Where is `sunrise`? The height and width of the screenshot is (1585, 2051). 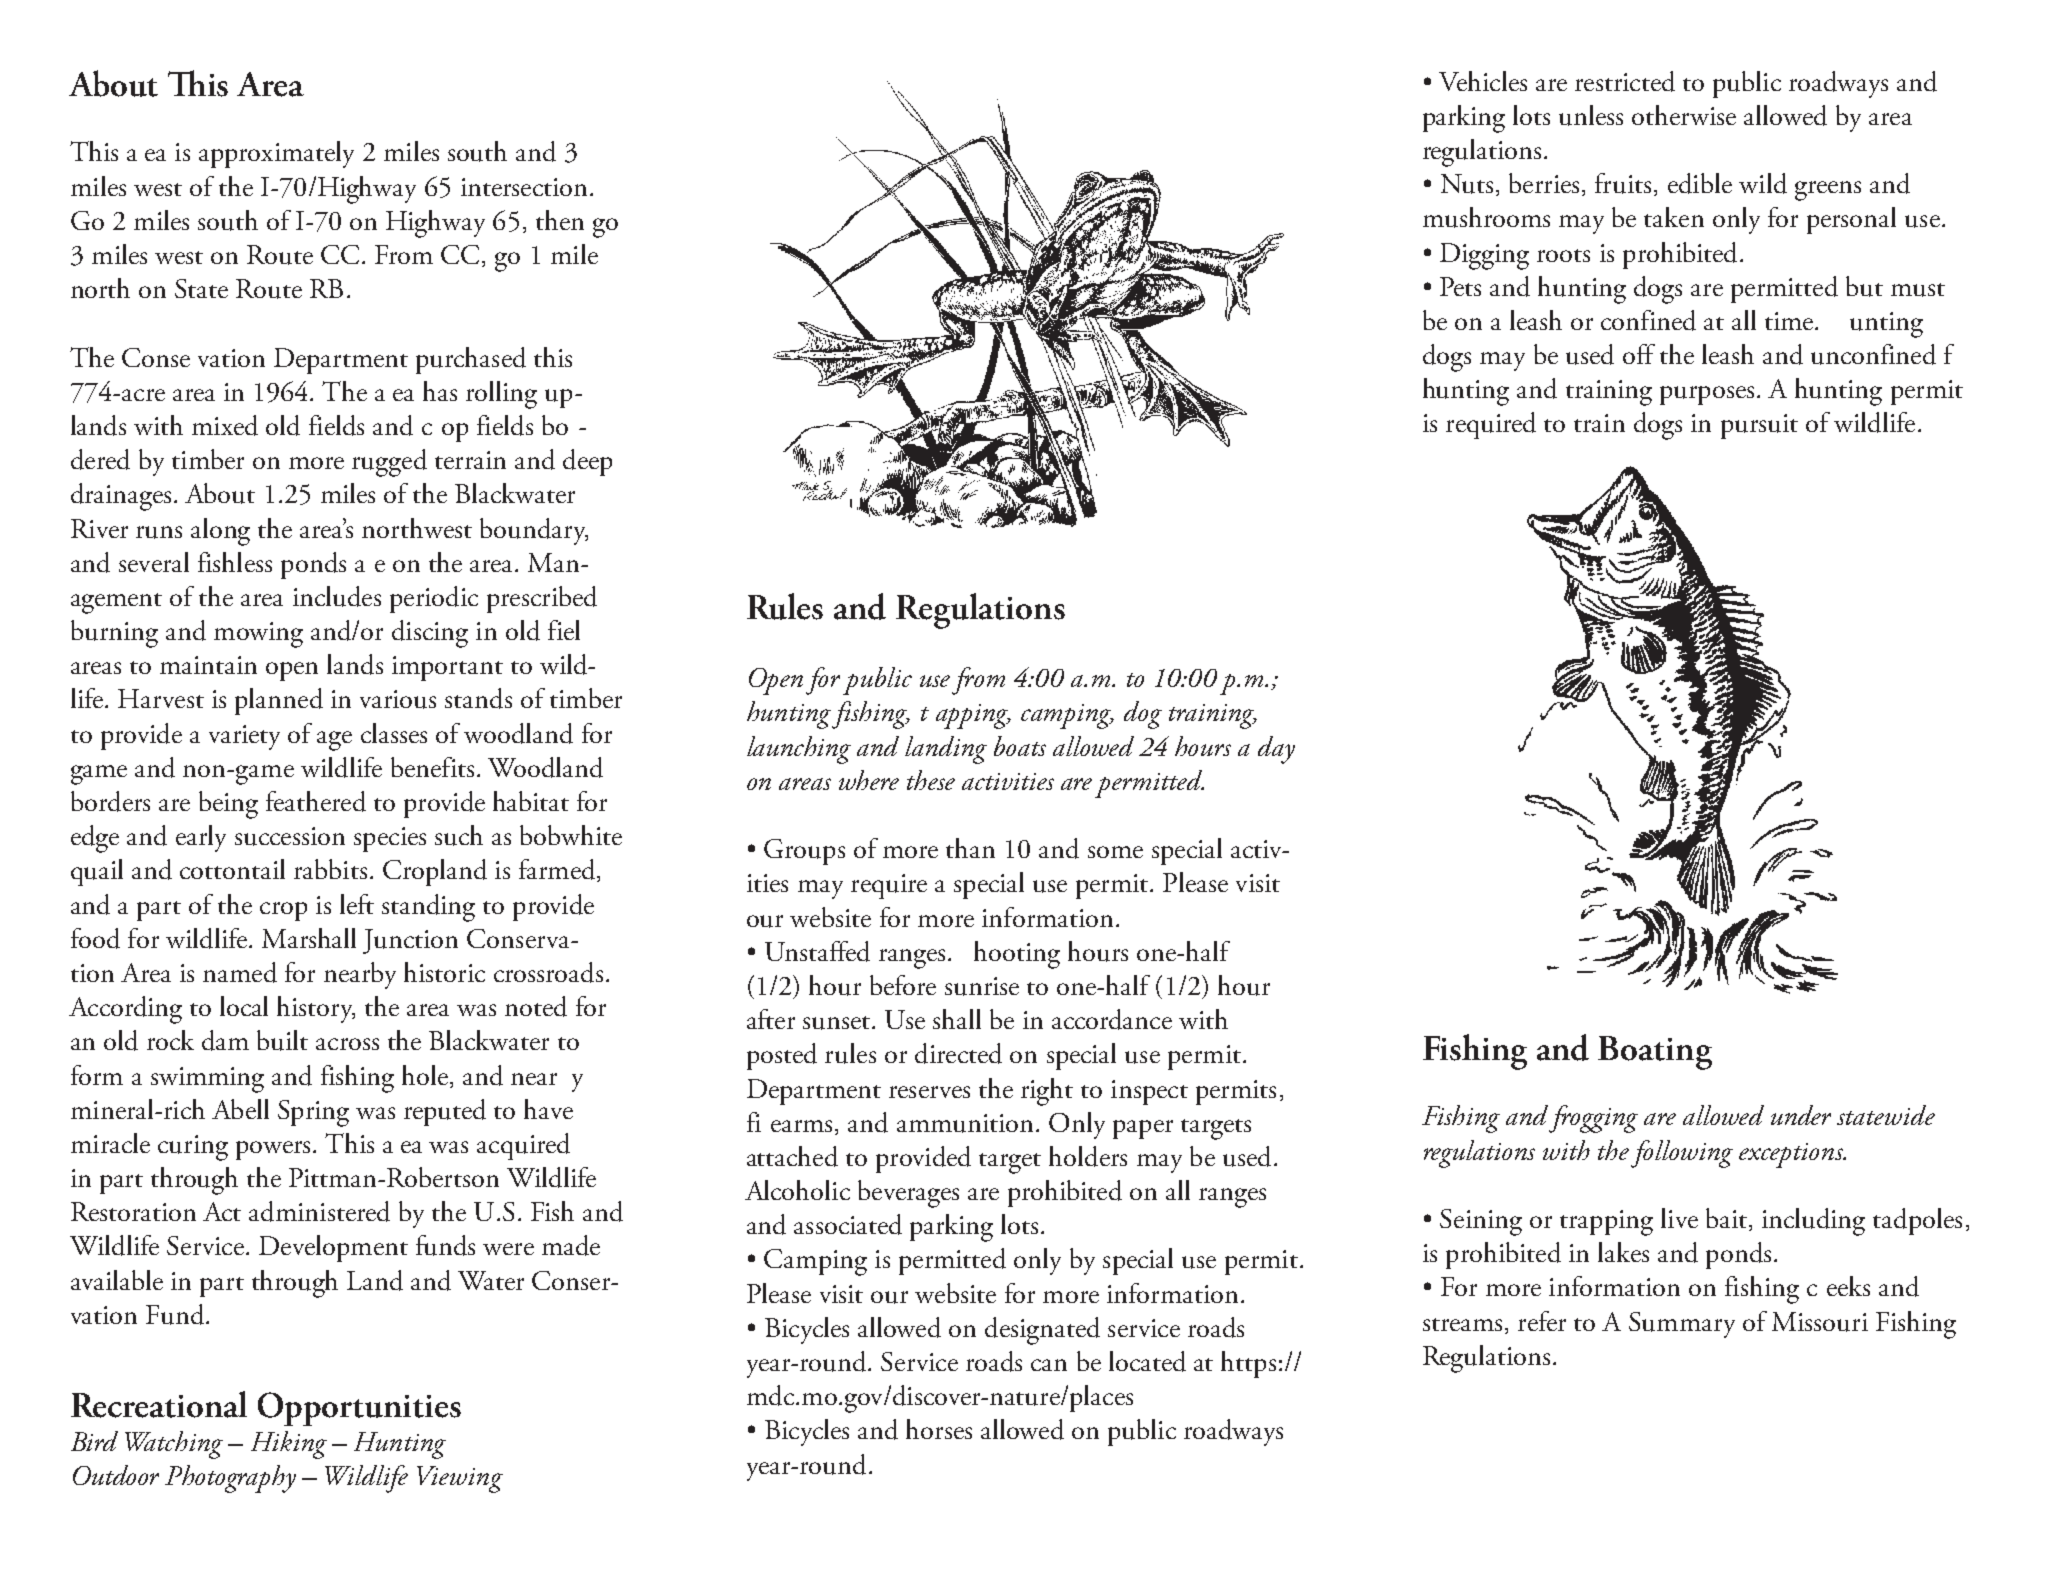
sunrise is located at coordinates (982, 986).
